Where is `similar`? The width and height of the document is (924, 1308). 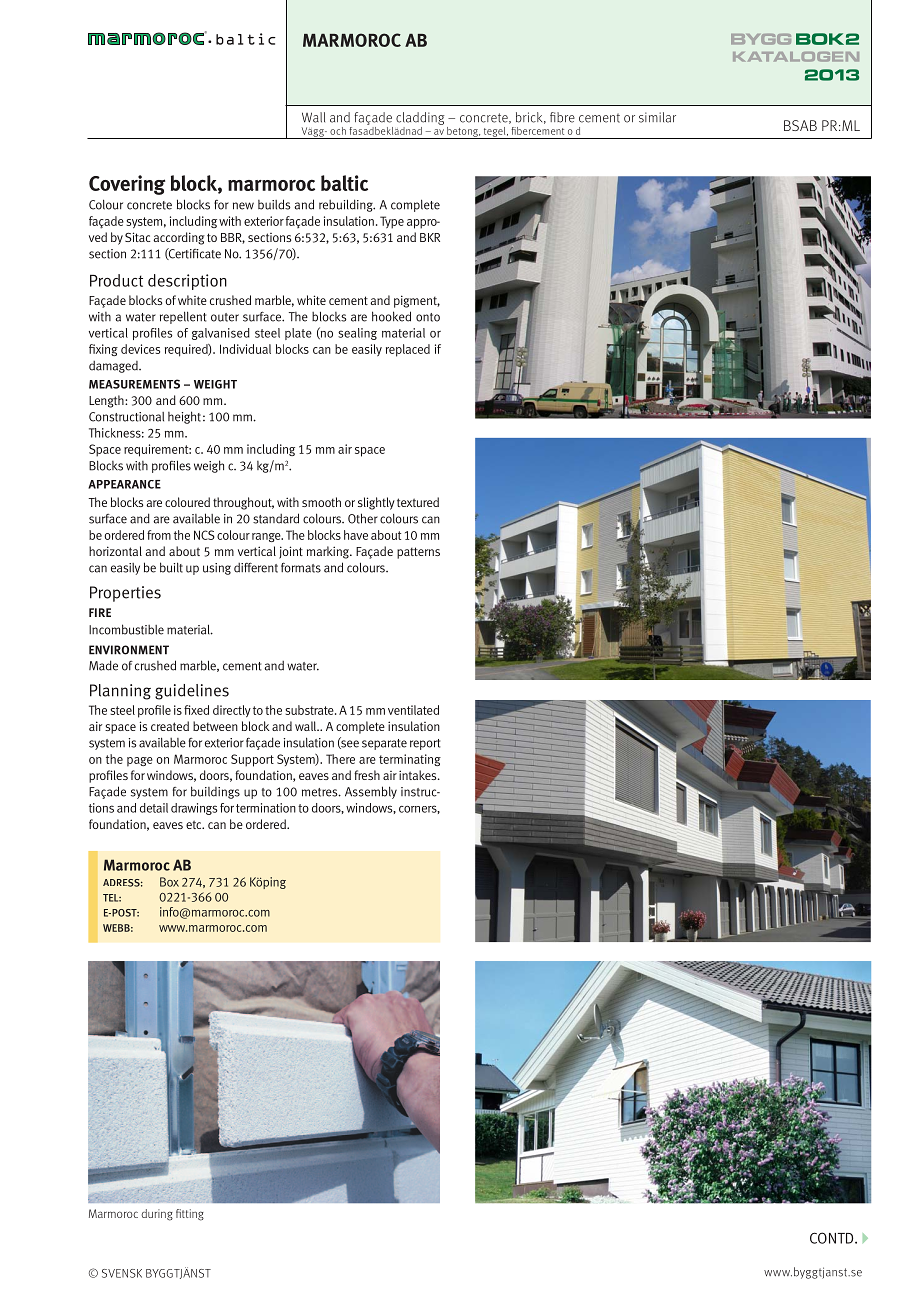 similar is located at coordinates (657, 117).
